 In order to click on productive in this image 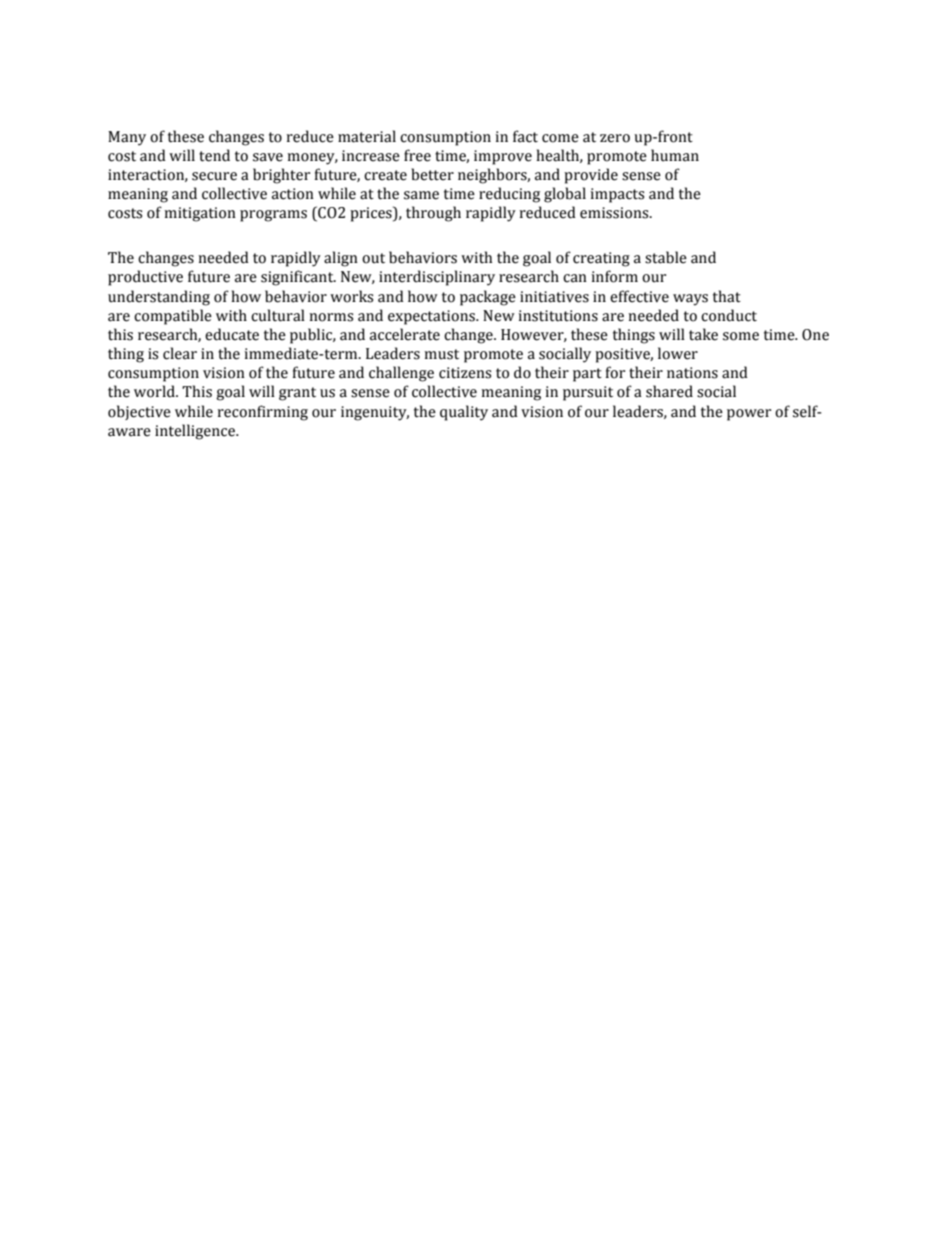, I will do `click(145, 278)`.
